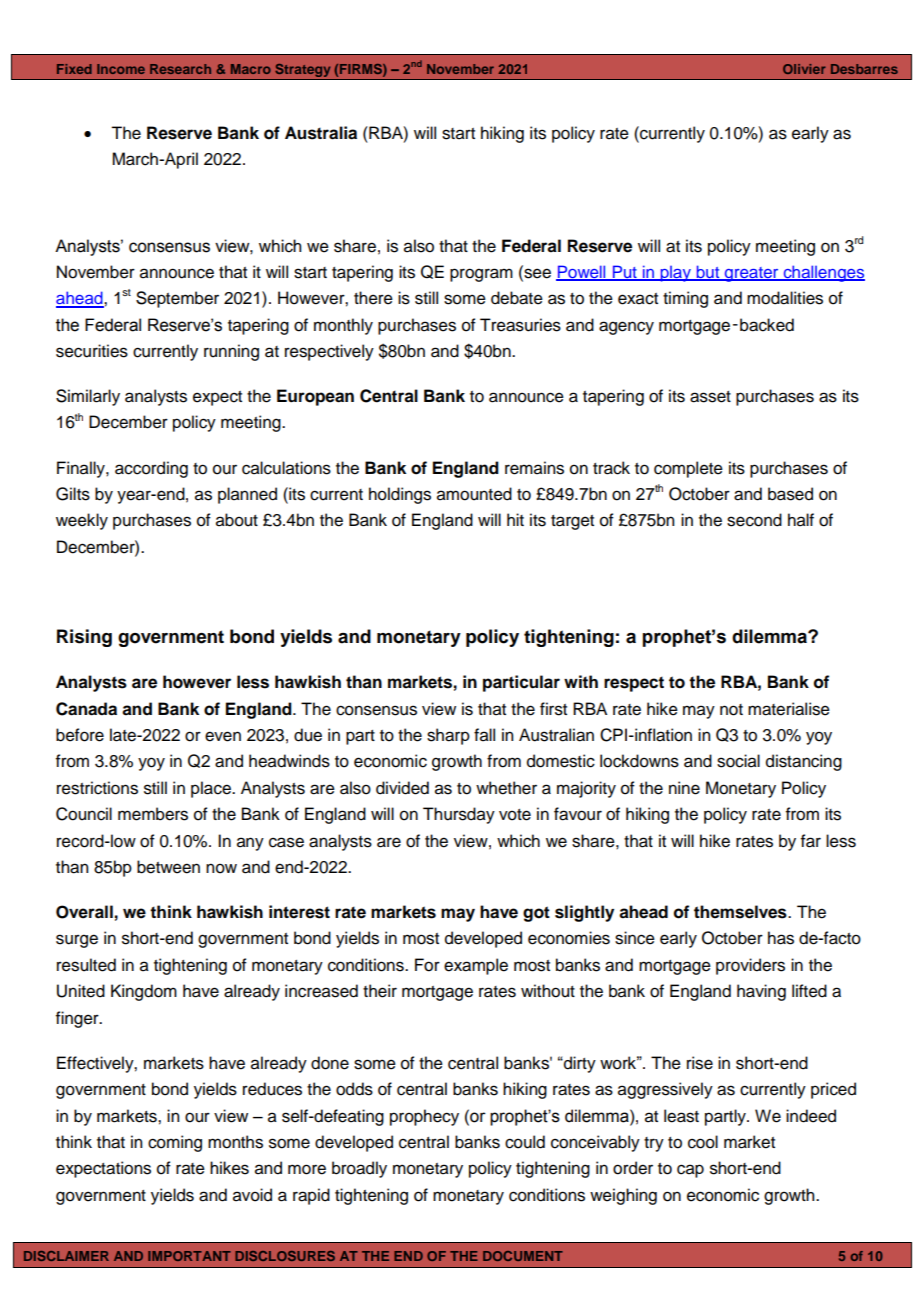  I want to click on IMPORTANT, so click(189, 1256).
